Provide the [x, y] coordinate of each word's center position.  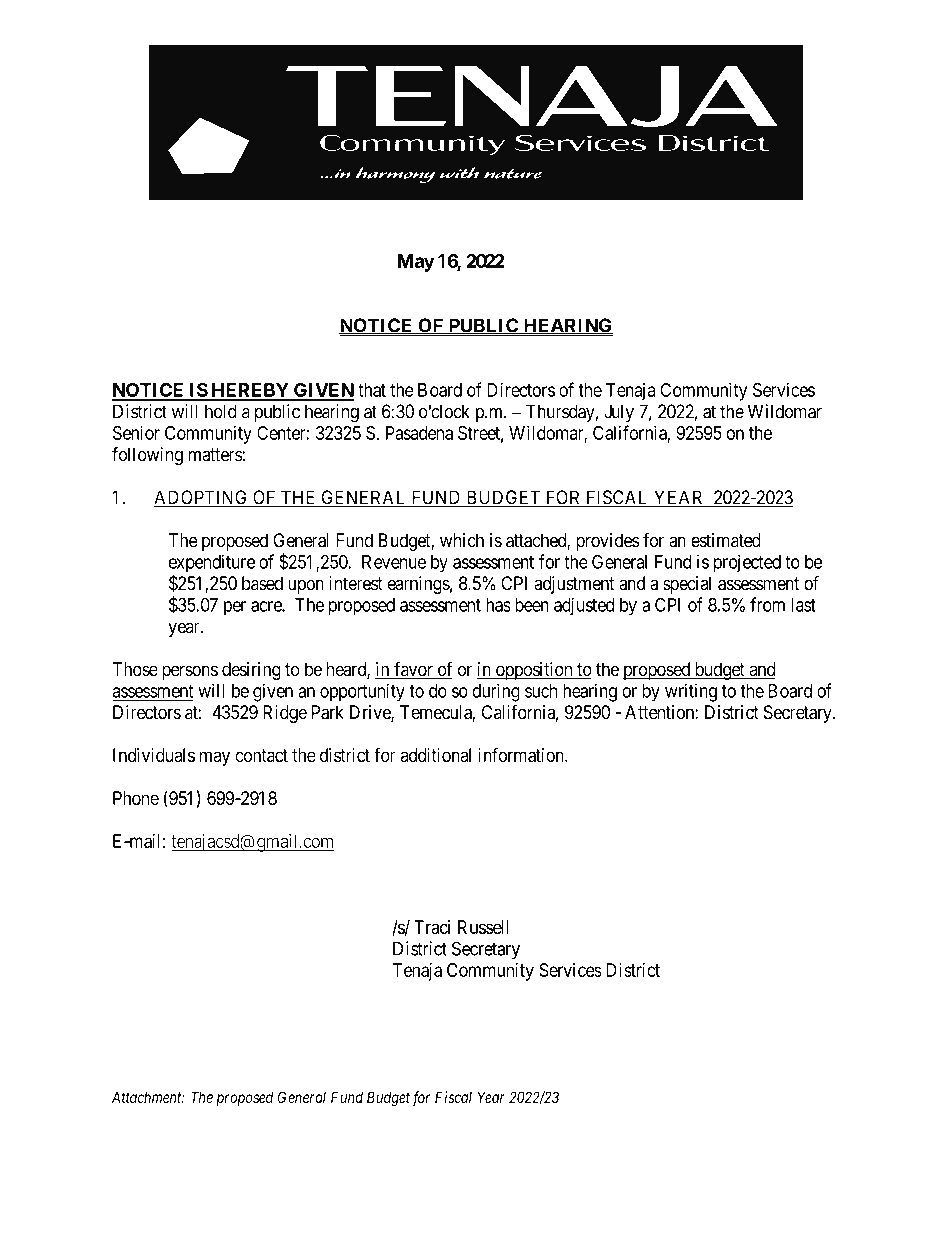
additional [436, 755]
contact [261, 755]
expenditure [212, 564]
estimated [726, 540]
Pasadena [419, 433]
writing [691, 692]
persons [190, 672]
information [522, 754]
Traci [432, 927]
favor [413, 670]
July [619, 413]
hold [221, 411]
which [462, 540]
